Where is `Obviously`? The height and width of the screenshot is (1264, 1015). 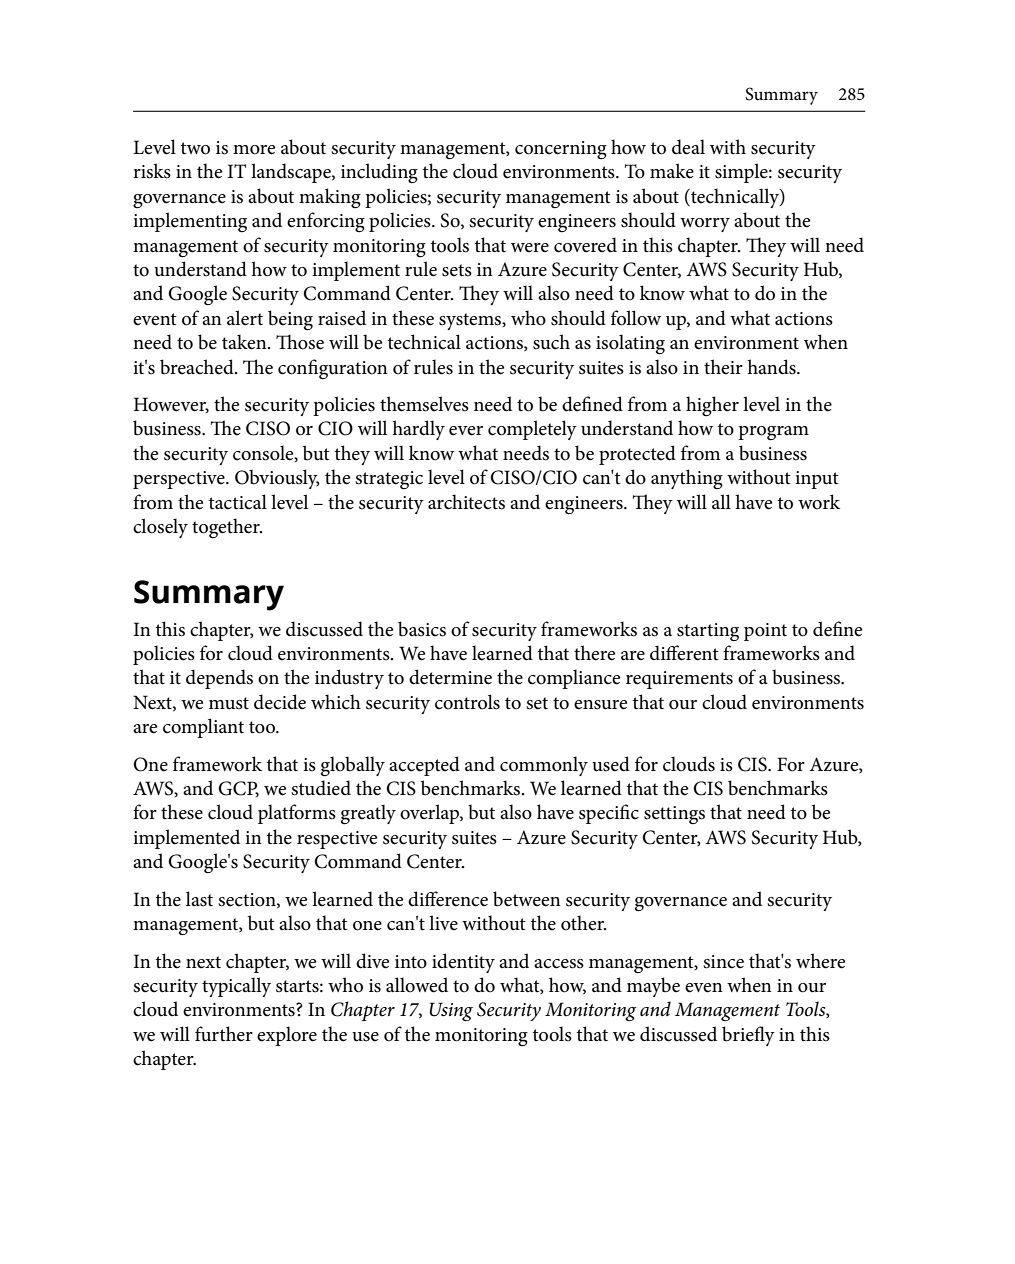 Obviously is located at coordinates (277, 479).
